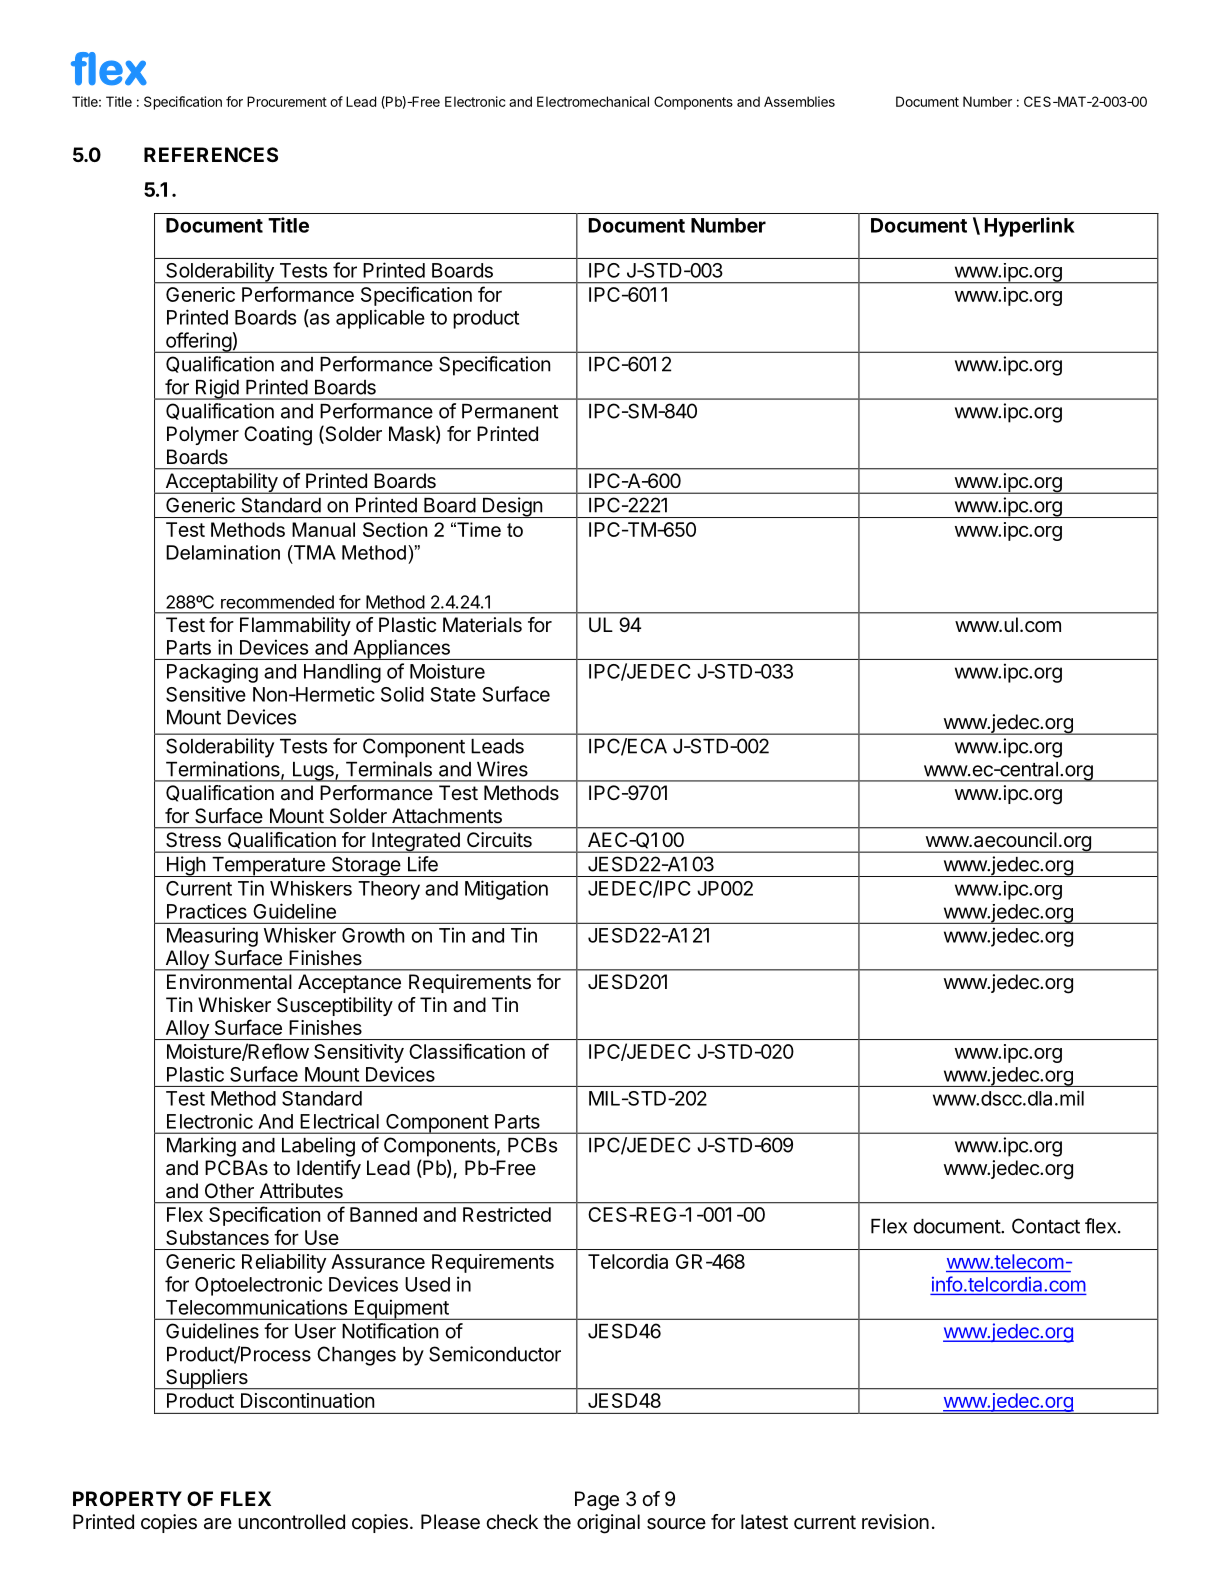 Image resolution: width=1218 pixels, height=1576 pixels. I want to click on Contact, so click(1046, 1226).
